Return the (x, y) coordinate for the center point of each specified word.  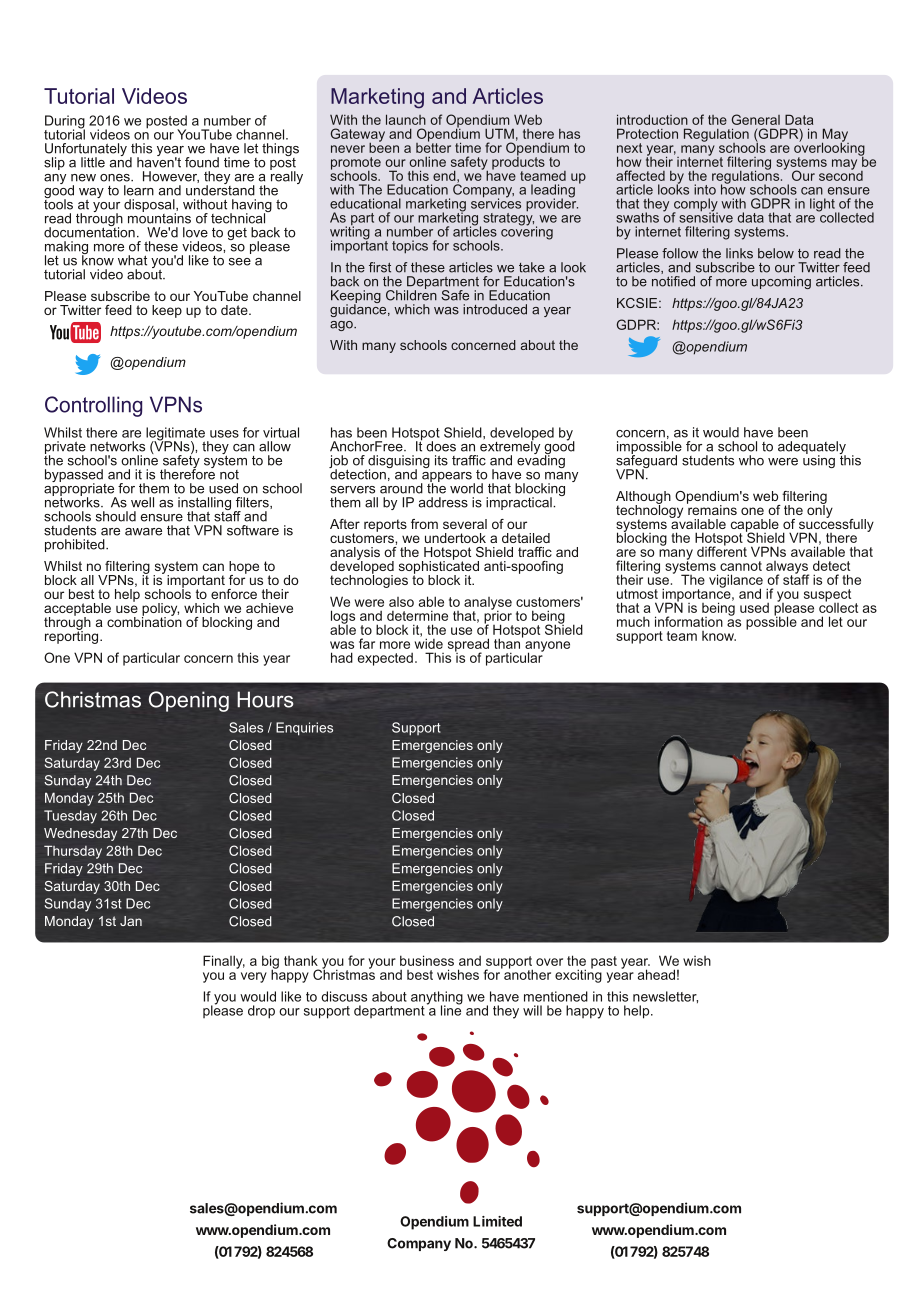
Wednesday (80, 834)
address (443, 502)
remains (712, 508)
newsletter (665, 997)
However (171, 177)
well (142, 502)
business (427, 960)
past (604, 962)
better (433, 146)
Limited (497, 1221)
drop (261, 1012)
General (756, 119)
